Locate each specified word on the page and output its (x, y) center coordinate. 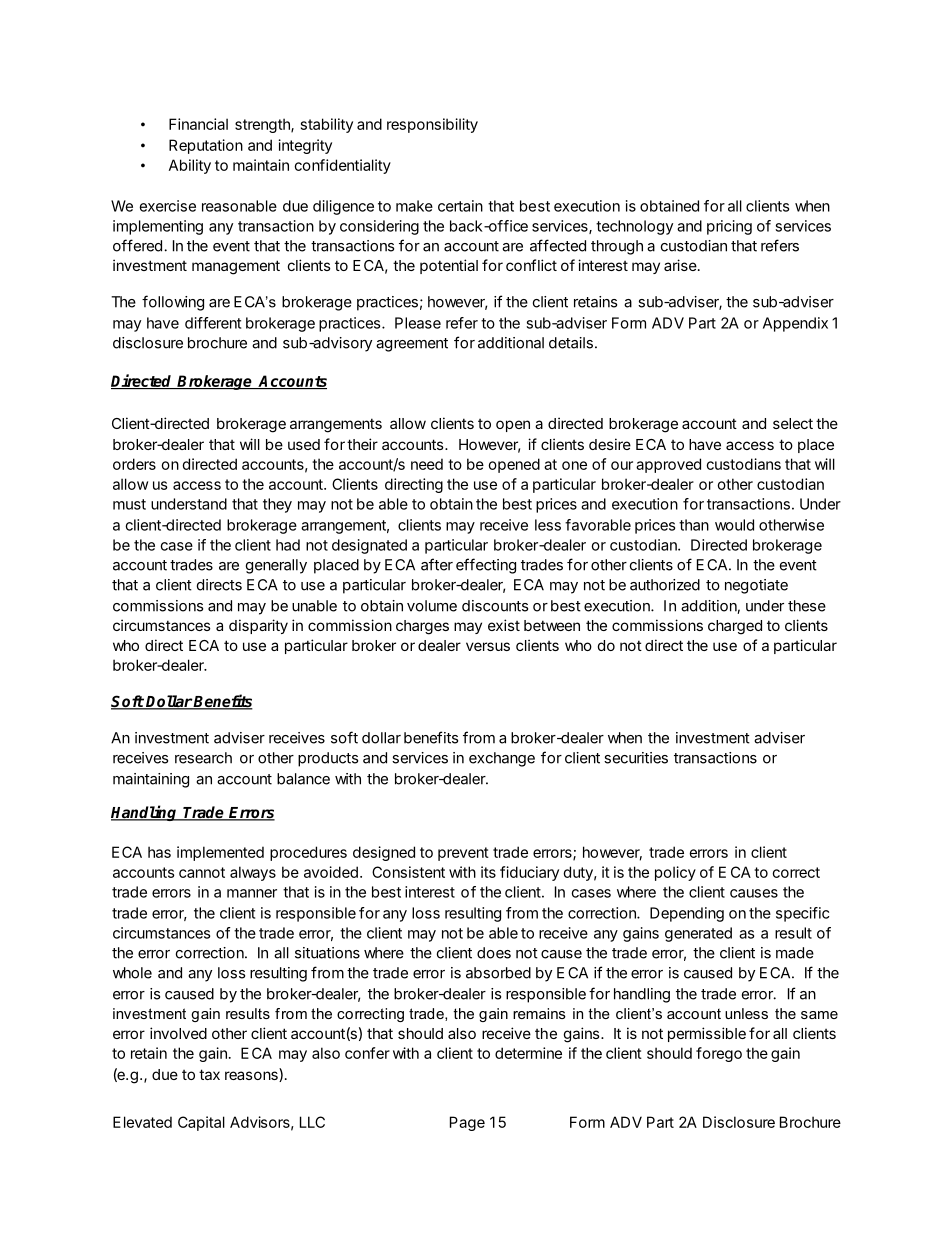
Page (467, 1123)
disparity (258, 626)
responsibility (432, 125)
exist (504, 625)
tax (209, 1074)
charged (735, 627)
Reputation (206, 146)
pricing (729, 227)
